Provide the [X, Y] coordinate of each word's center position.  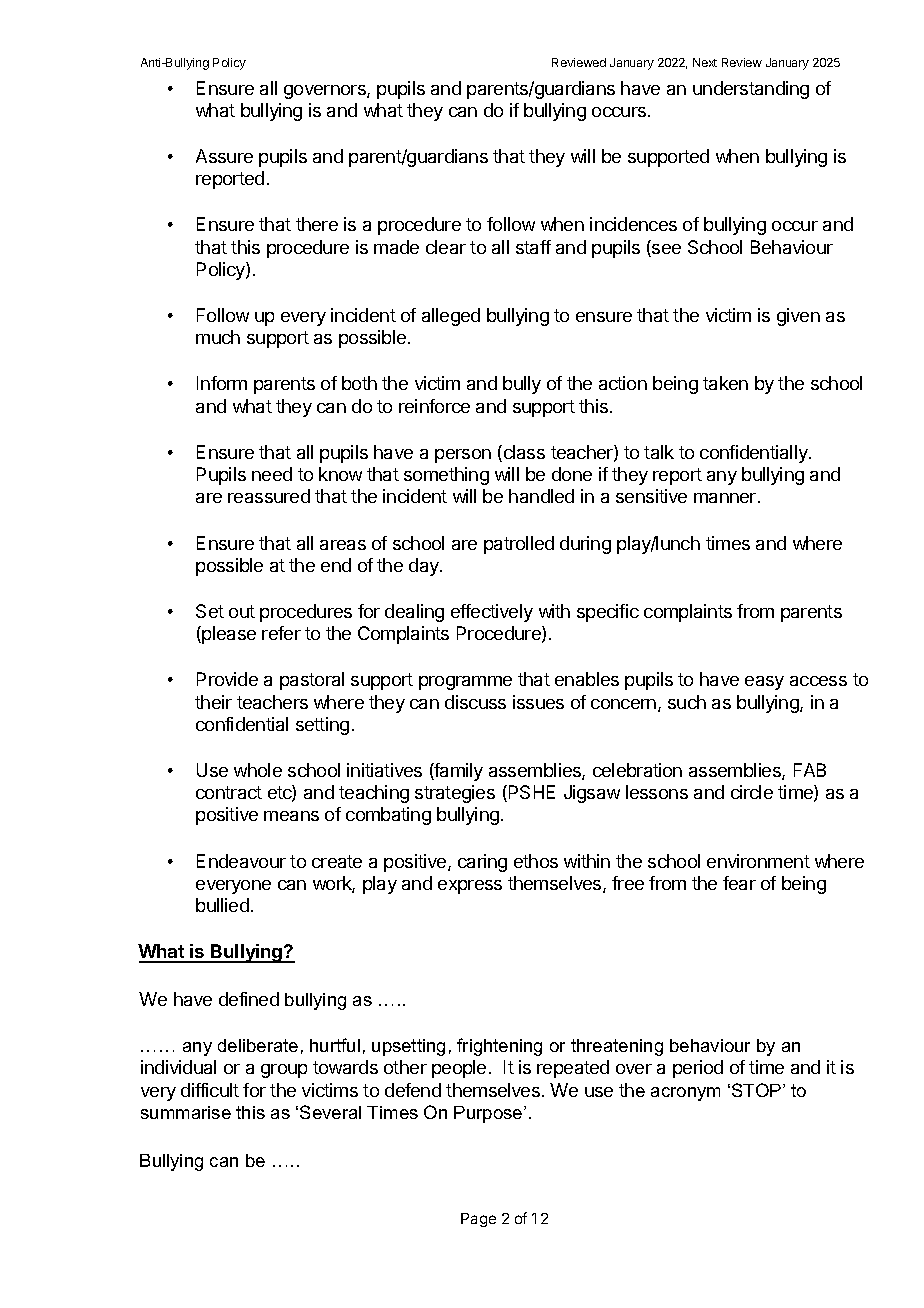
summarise [186, 1112]
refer [281, 633]
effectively [492, 613]
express [470, 887]
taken [725, 383]
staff [533, 247]
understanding [751, 90]
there [317, 224]
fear [739, 883]
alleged [451, 317]
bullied [222, 905]
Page [478, 1220]
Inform [222, 383]
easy [764, 683]
